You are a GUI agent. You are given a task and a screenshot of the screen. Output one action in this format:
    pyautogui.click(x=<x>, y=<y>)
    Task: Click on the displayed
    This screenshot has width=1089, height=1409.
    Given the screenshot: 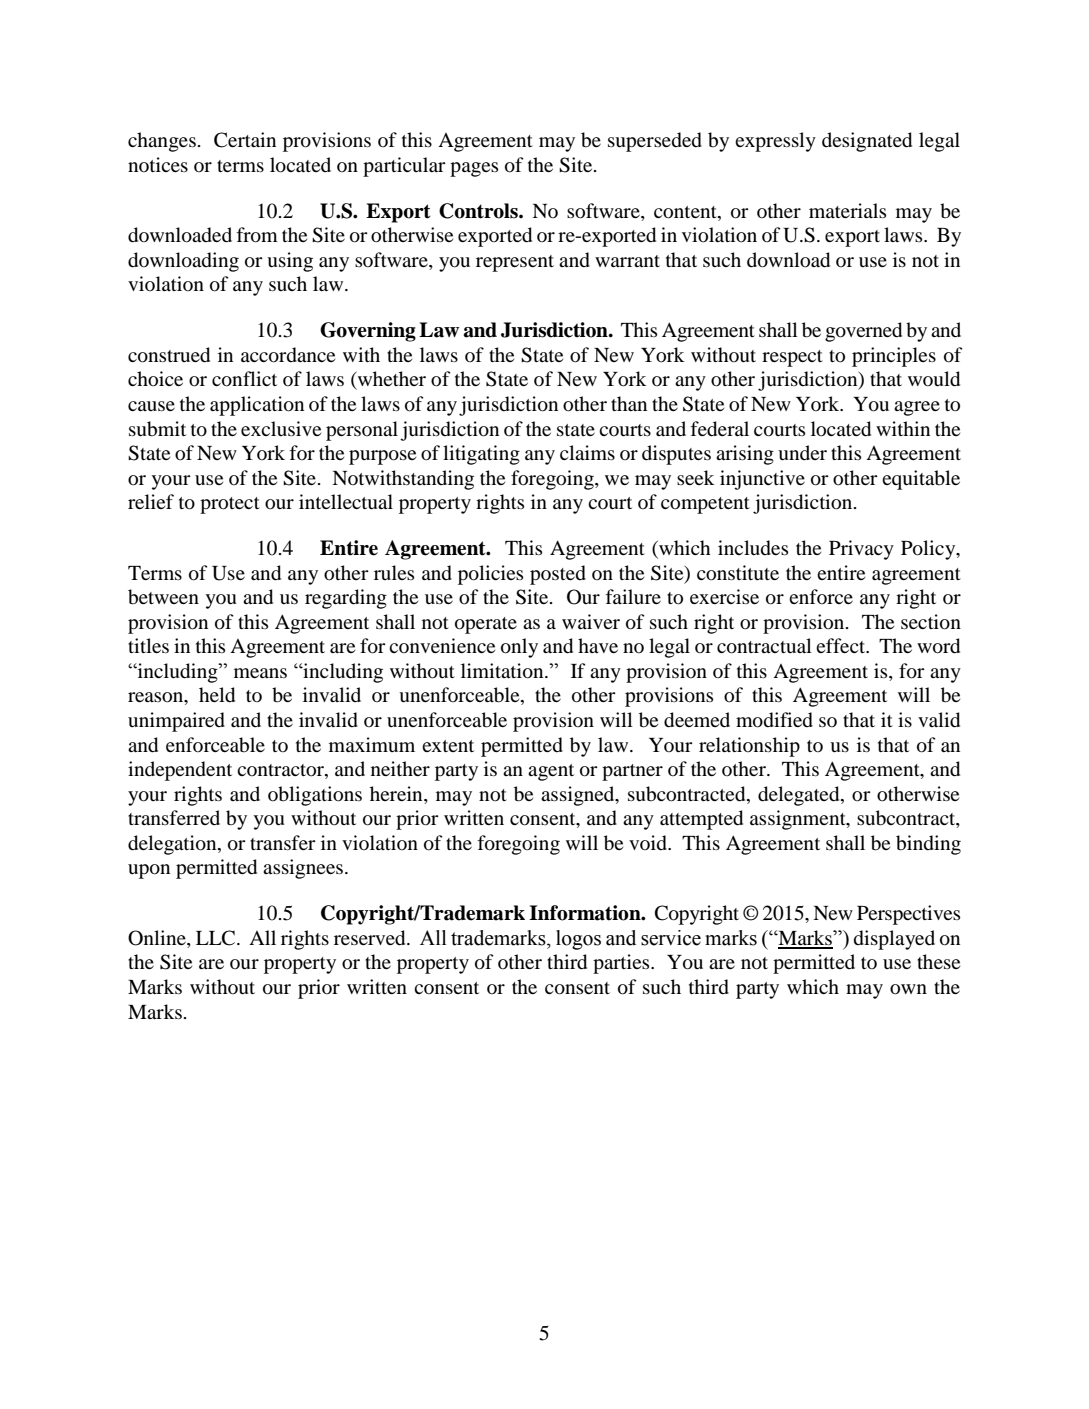 What is the action you would take?
    pyautogui.click(x=894, y=940)
